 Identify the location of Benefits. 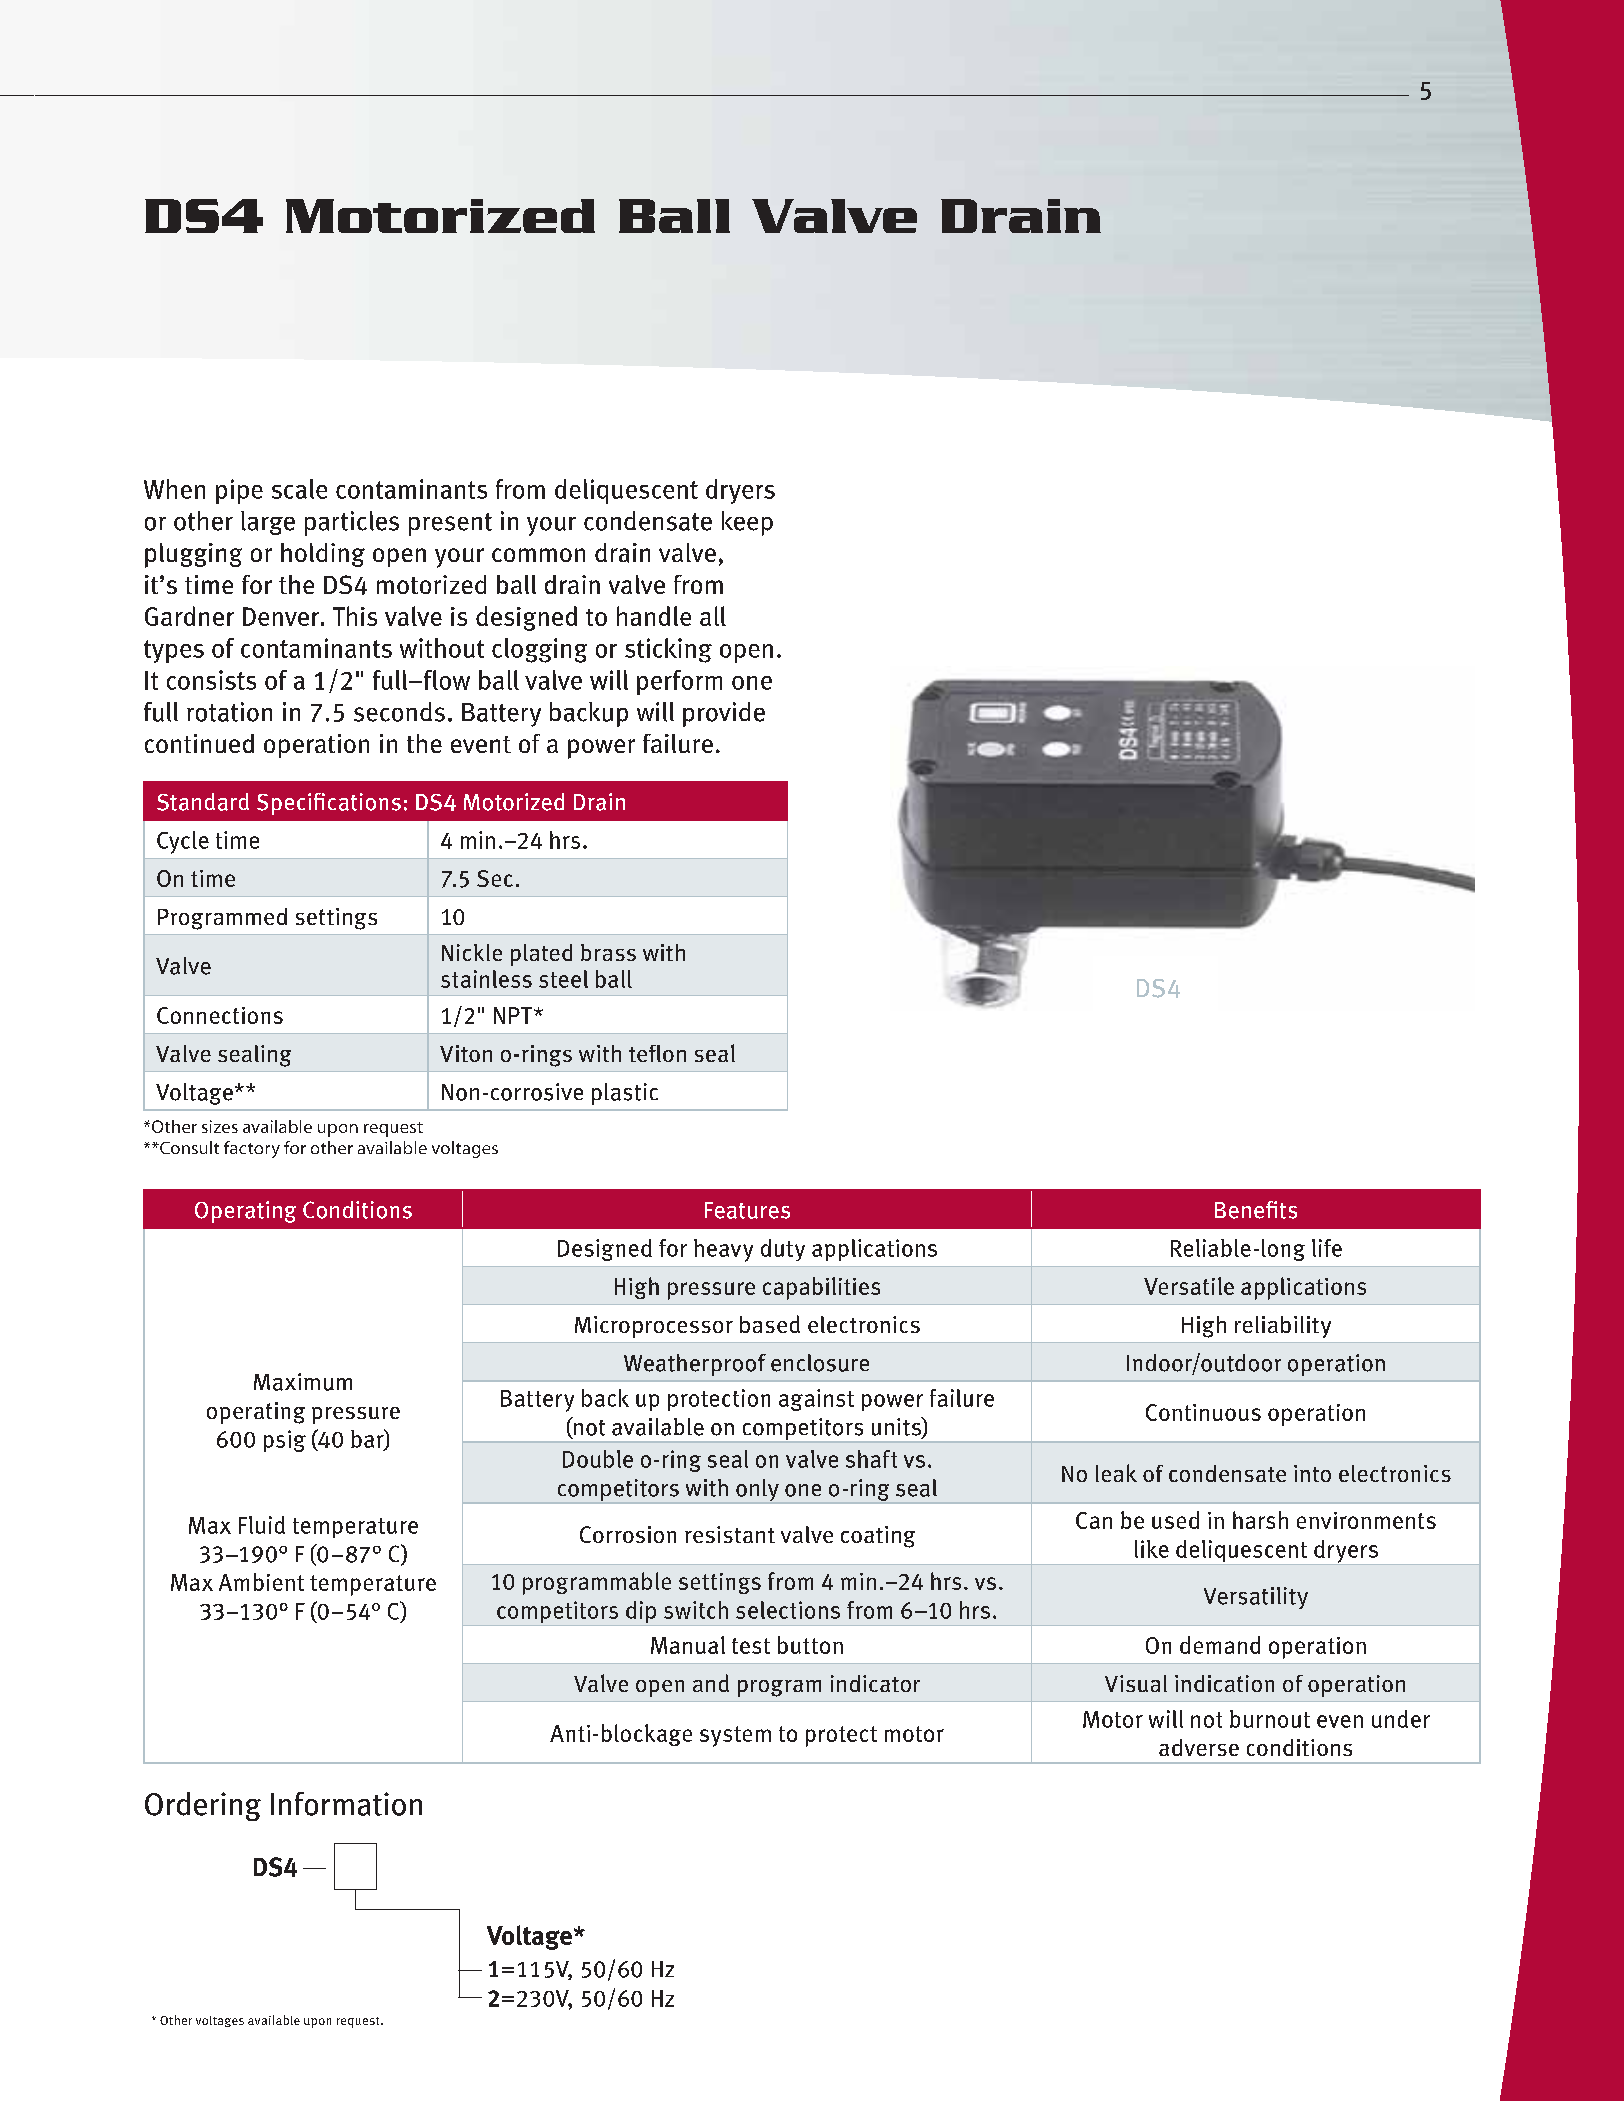
(1256, 1210).
